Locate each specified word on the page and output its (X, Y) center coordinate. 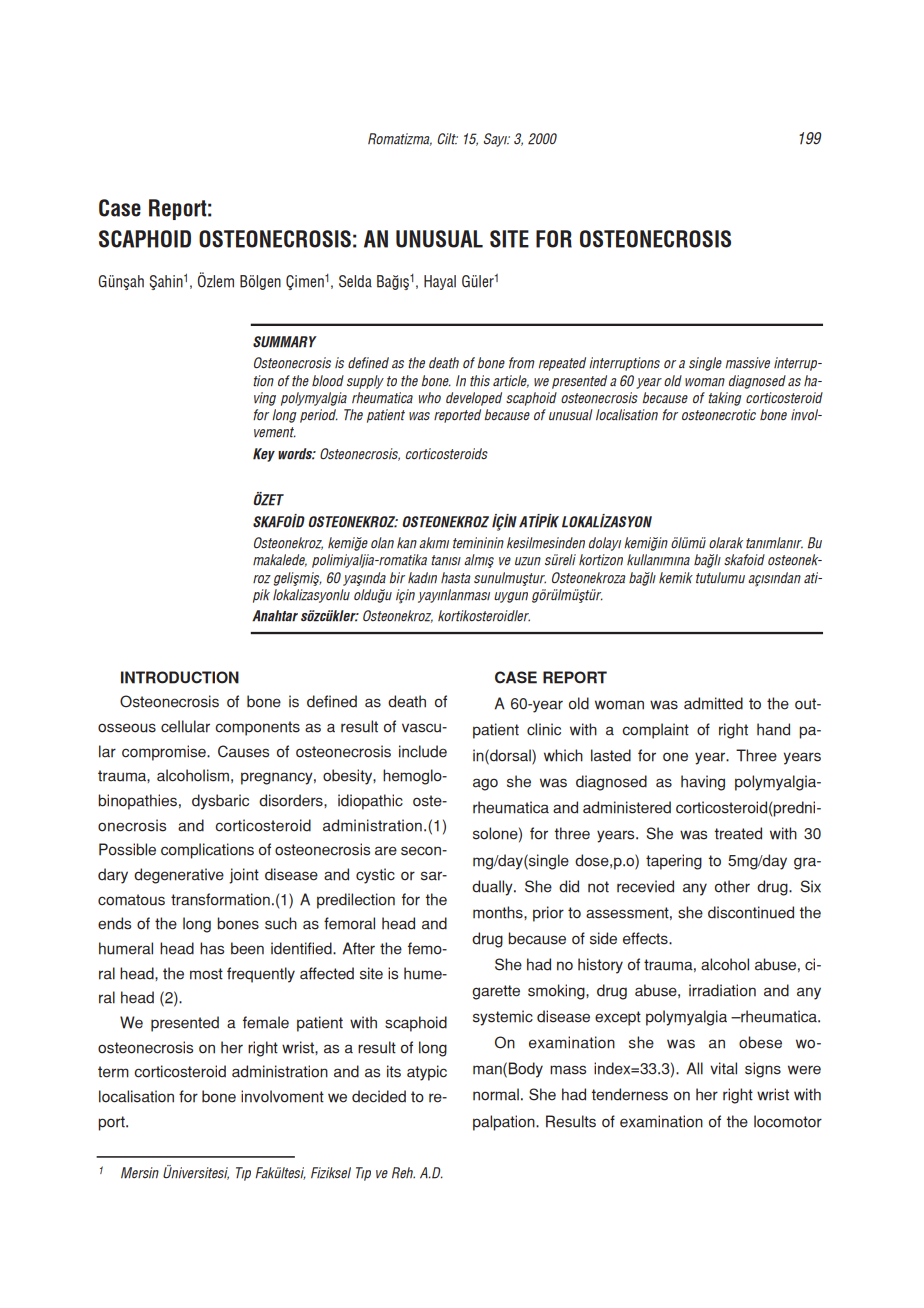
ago (485, 784)
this (480, 381)
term (113, 1072)
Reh (403, 1172)
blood (328, 380)
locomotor (788, 1121)
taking (725, 399)
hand (773, 729)
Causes (243, 751)
